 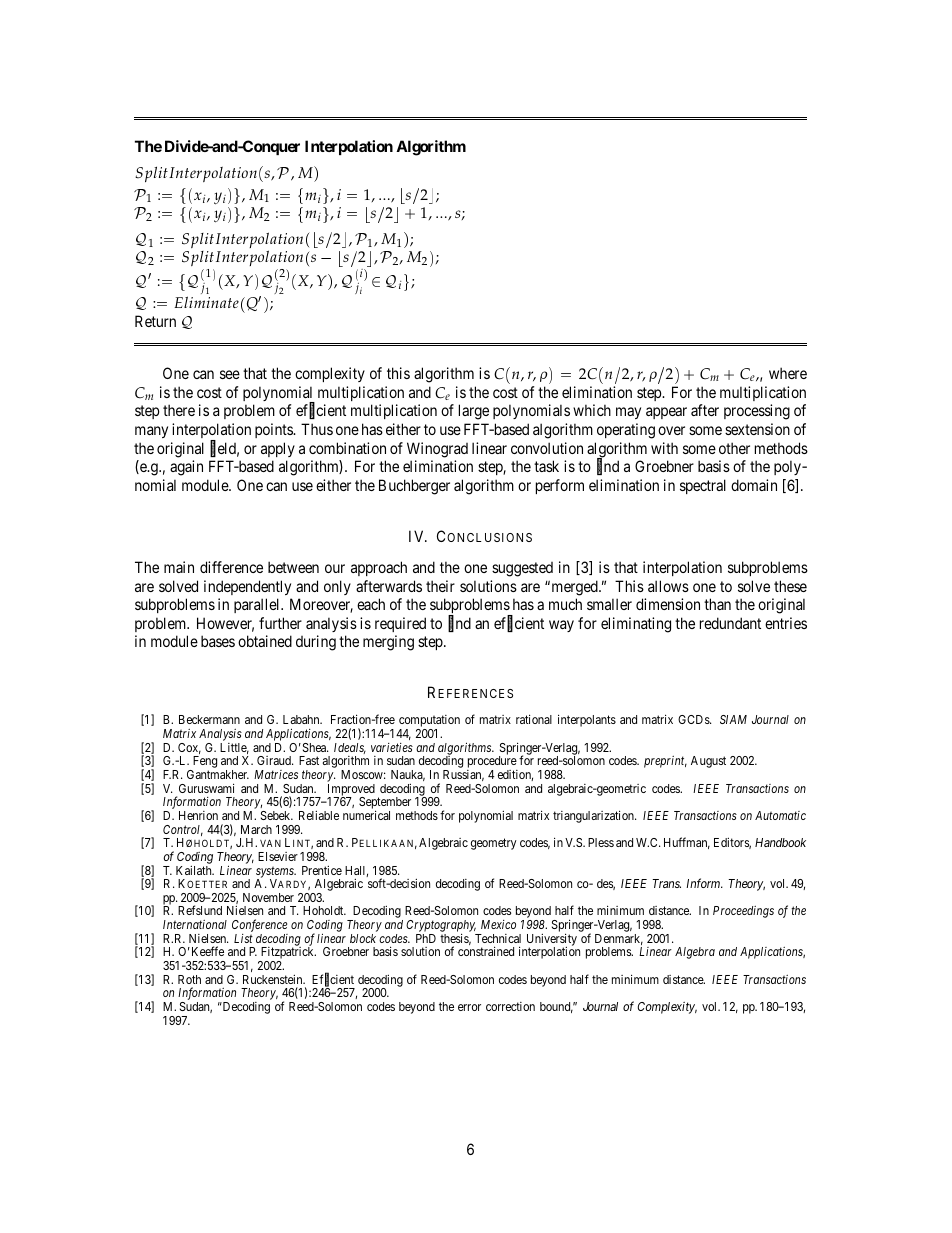 I want to click on Automatic, so click(x=780, y=815).
